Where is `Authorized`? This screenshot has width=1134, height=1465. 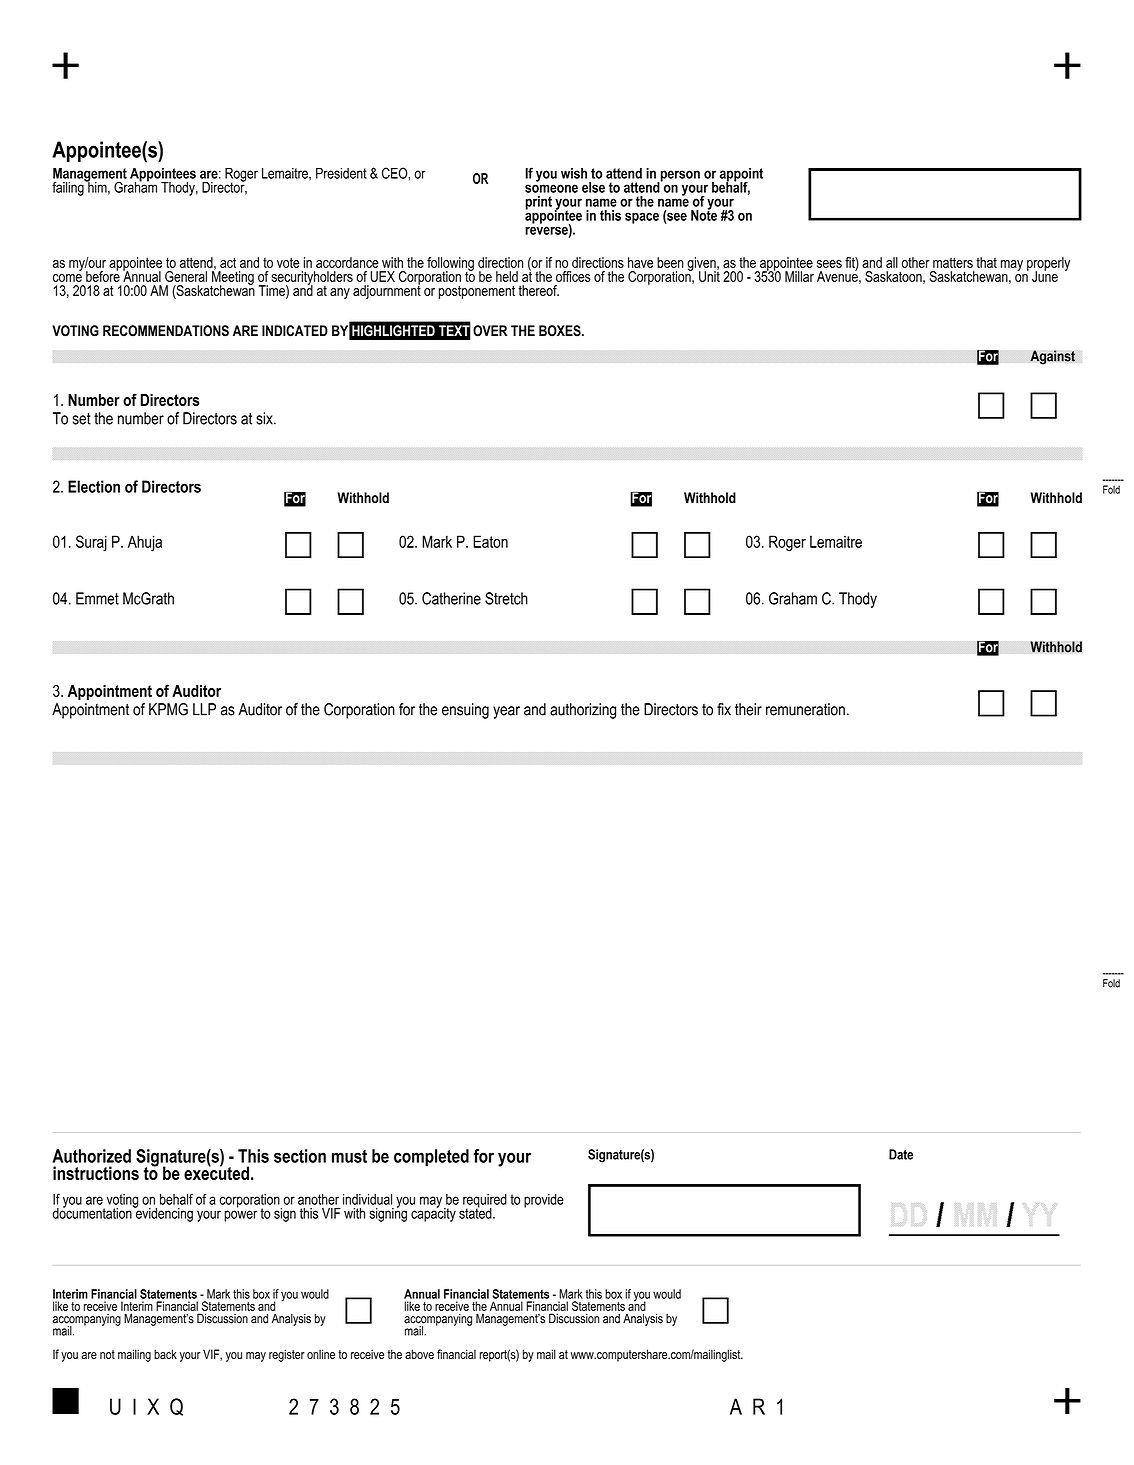
Authorized is located at coordinates (91, 1156).
